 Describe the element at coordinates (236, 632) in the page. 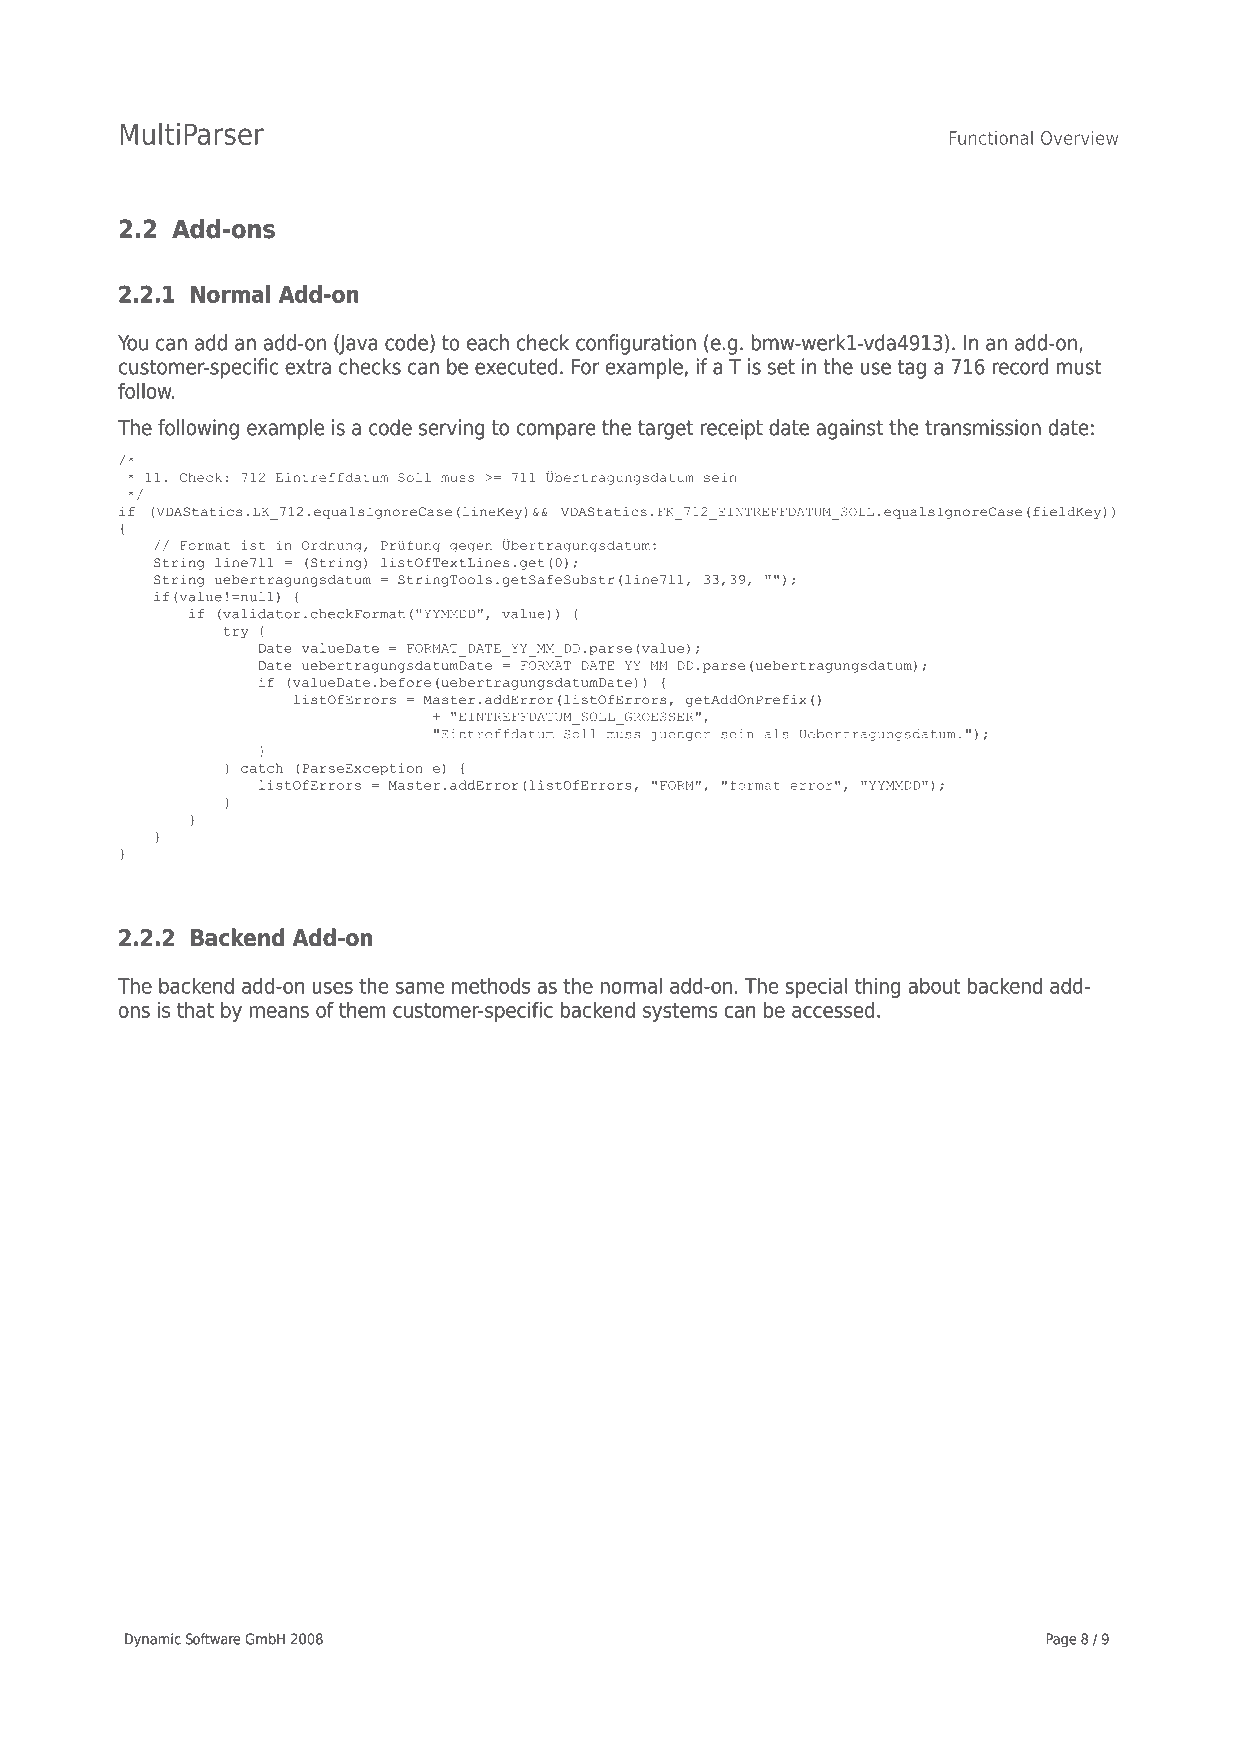

I see `try` at that location.
